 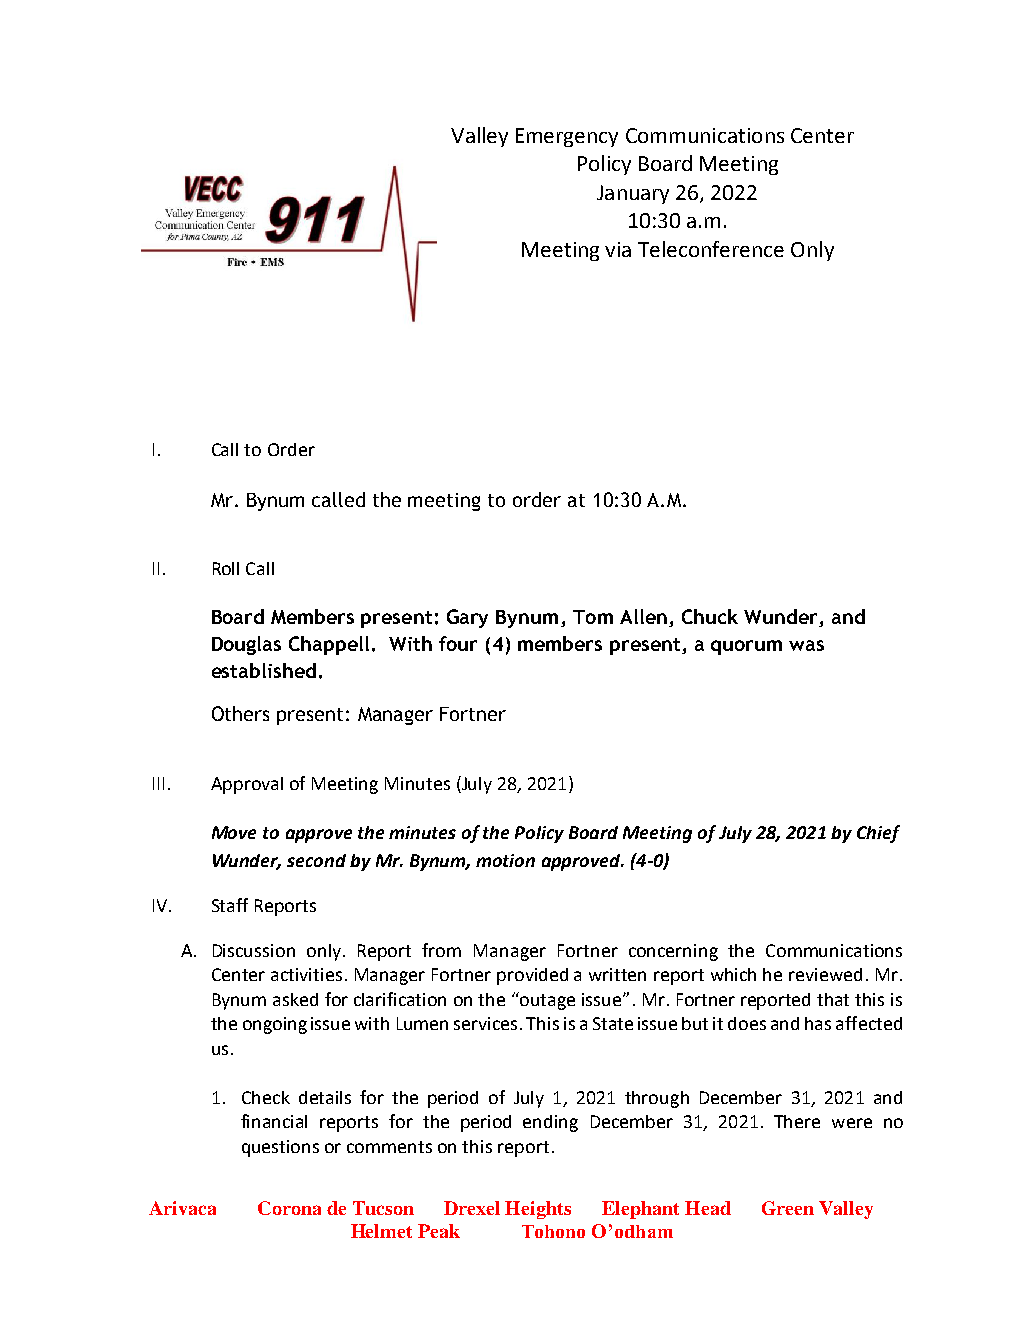 What do you see at coordinates (226, 568) in the image?
I see `Roll` at bounding box center [226, 568].
